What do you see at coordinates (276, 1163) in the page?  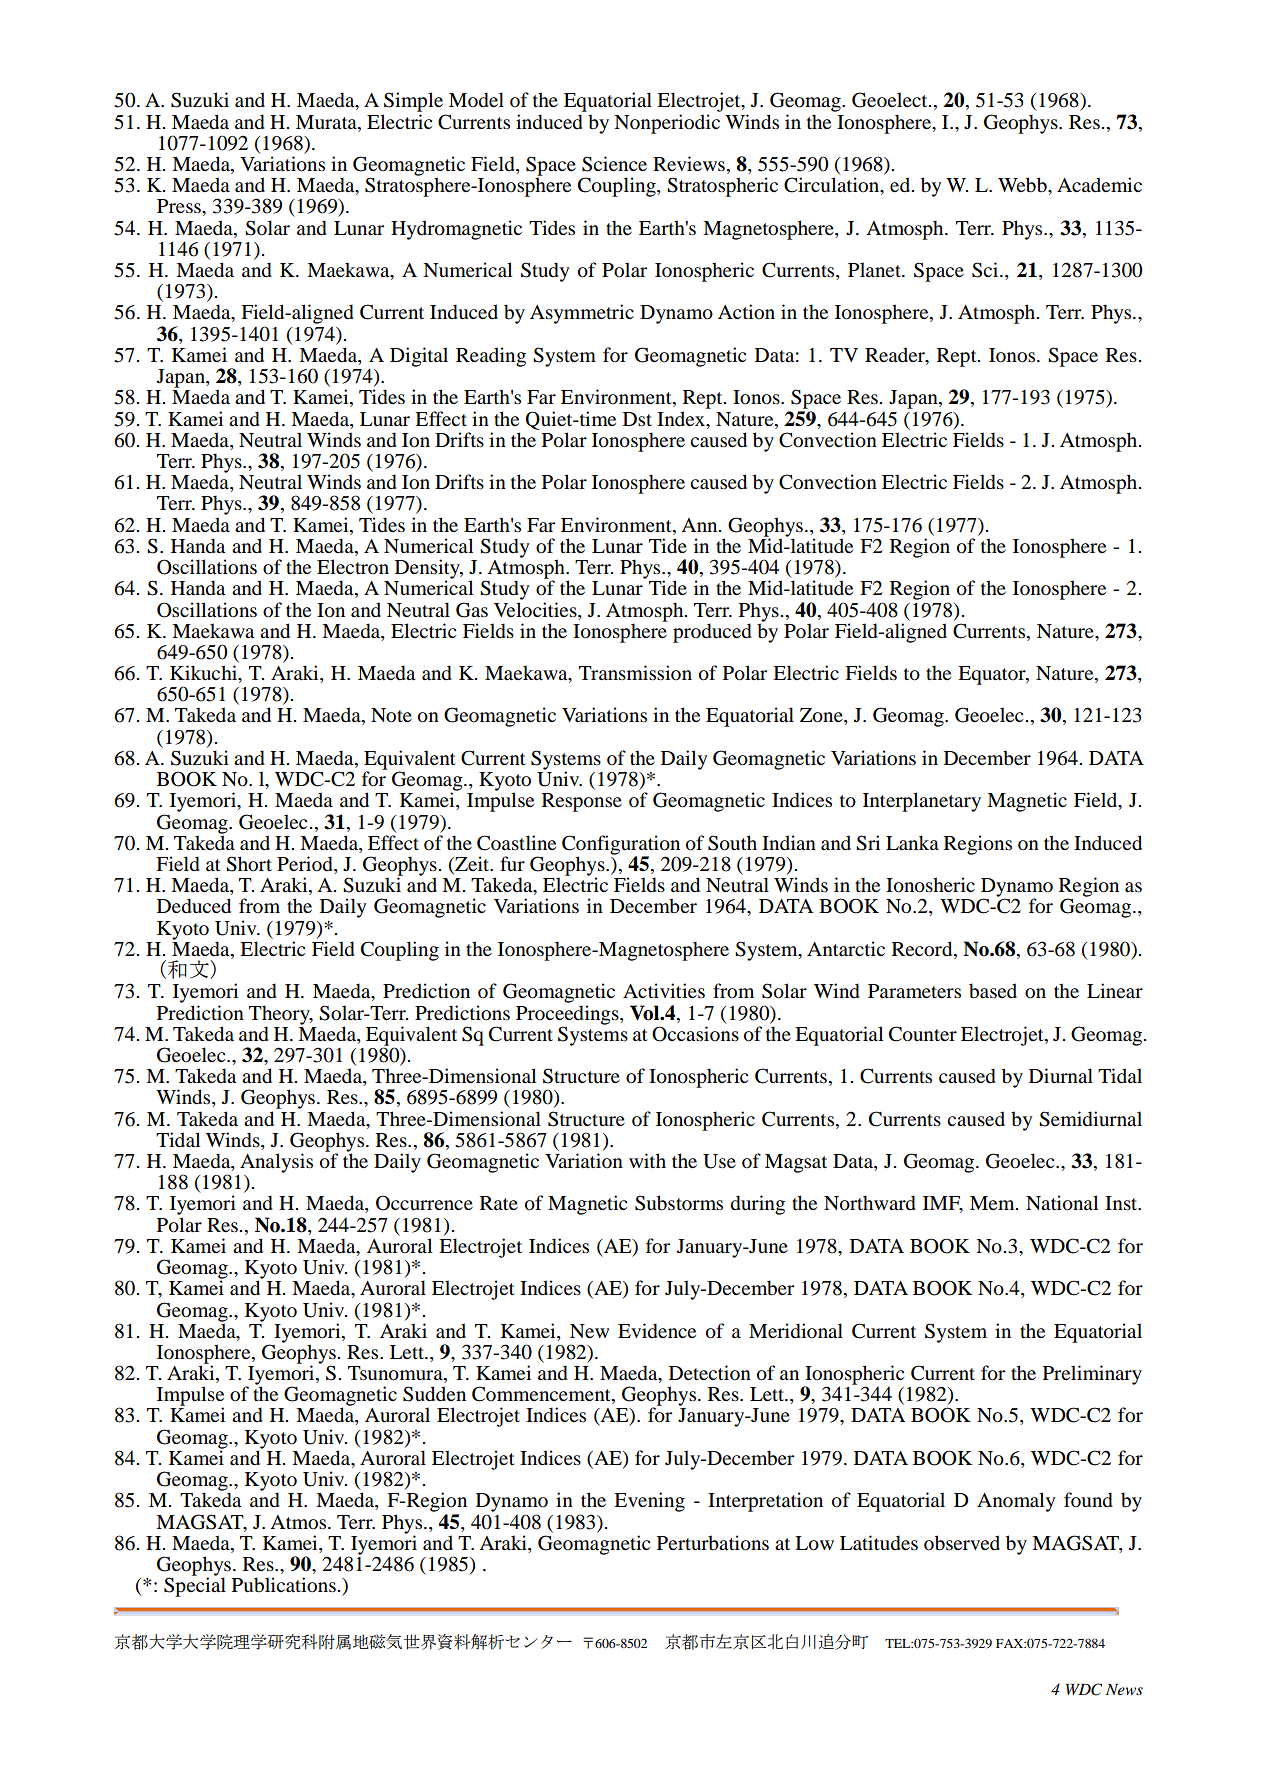 I see `Analysis` at bounding box center [276, 1163].
